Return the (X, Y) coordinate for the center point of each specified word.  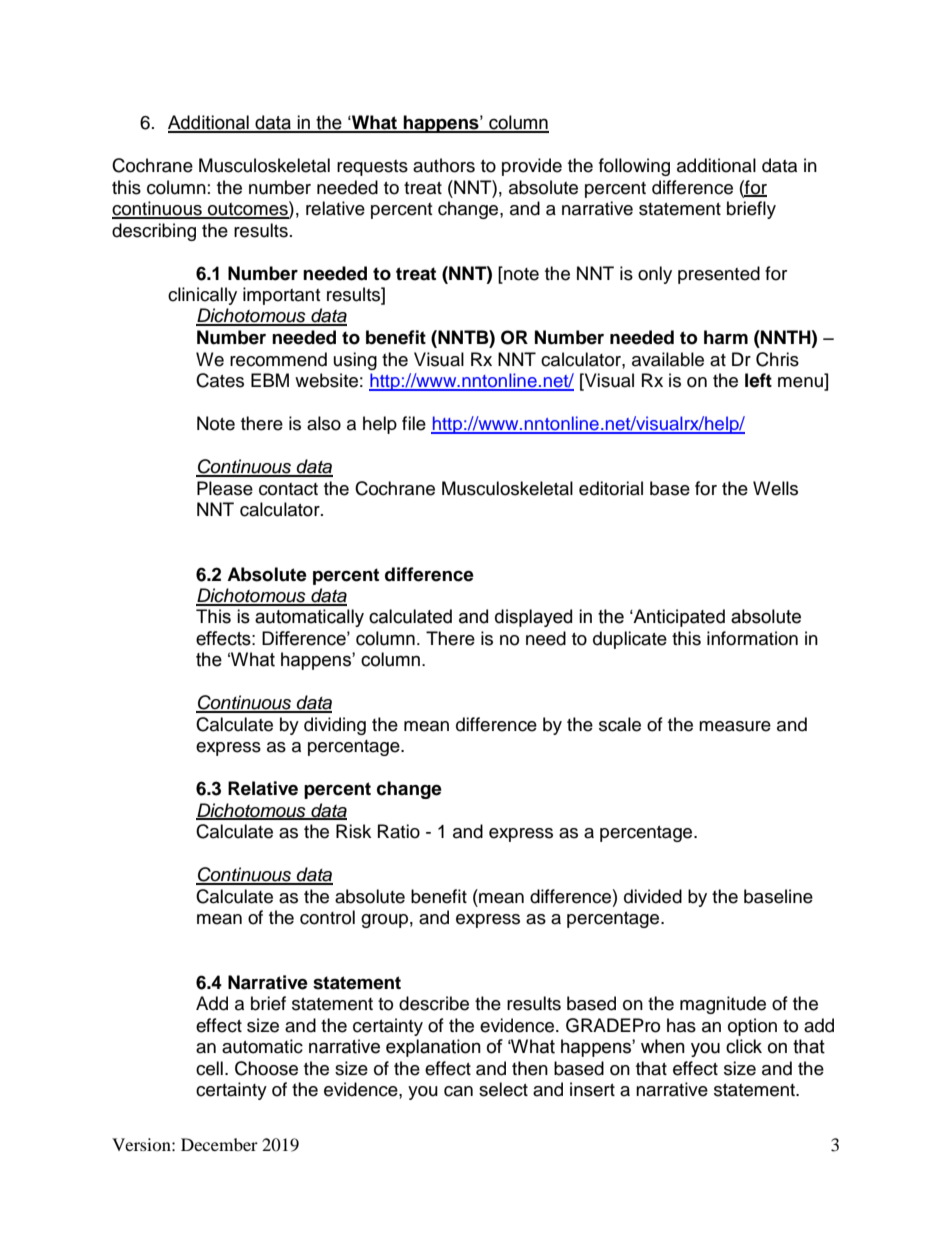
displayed (533, 618)
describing (154, 232)
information (752, 638)
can (458, 1091)
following (634, 167)
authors (444, 165)
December (219, 1144)
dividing (335, 726)
